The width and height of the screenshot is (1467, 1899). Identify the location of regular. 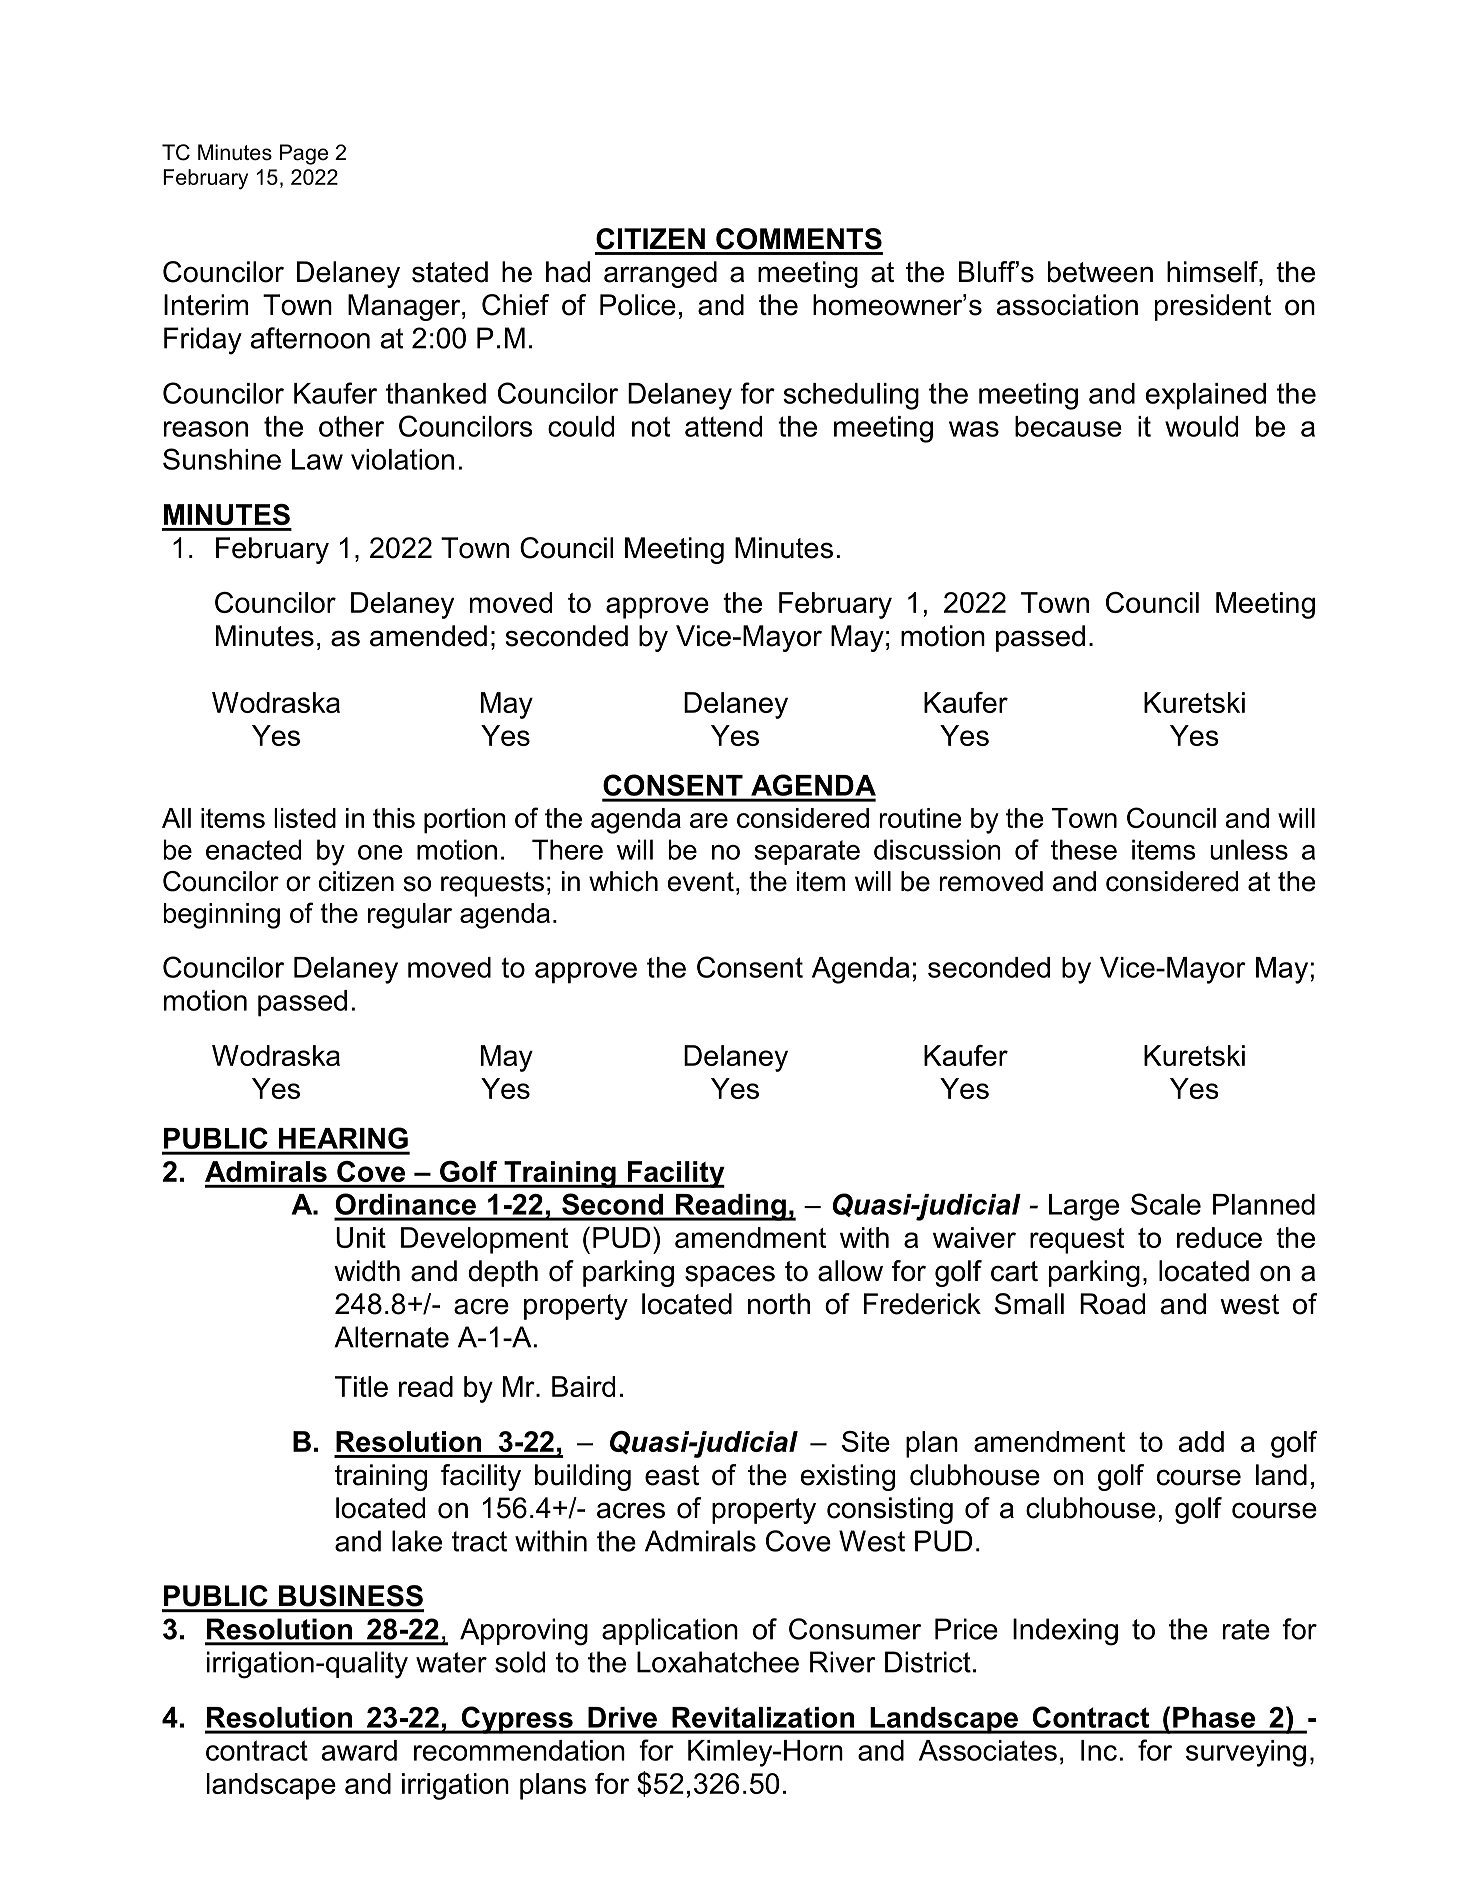
(410, 916).
